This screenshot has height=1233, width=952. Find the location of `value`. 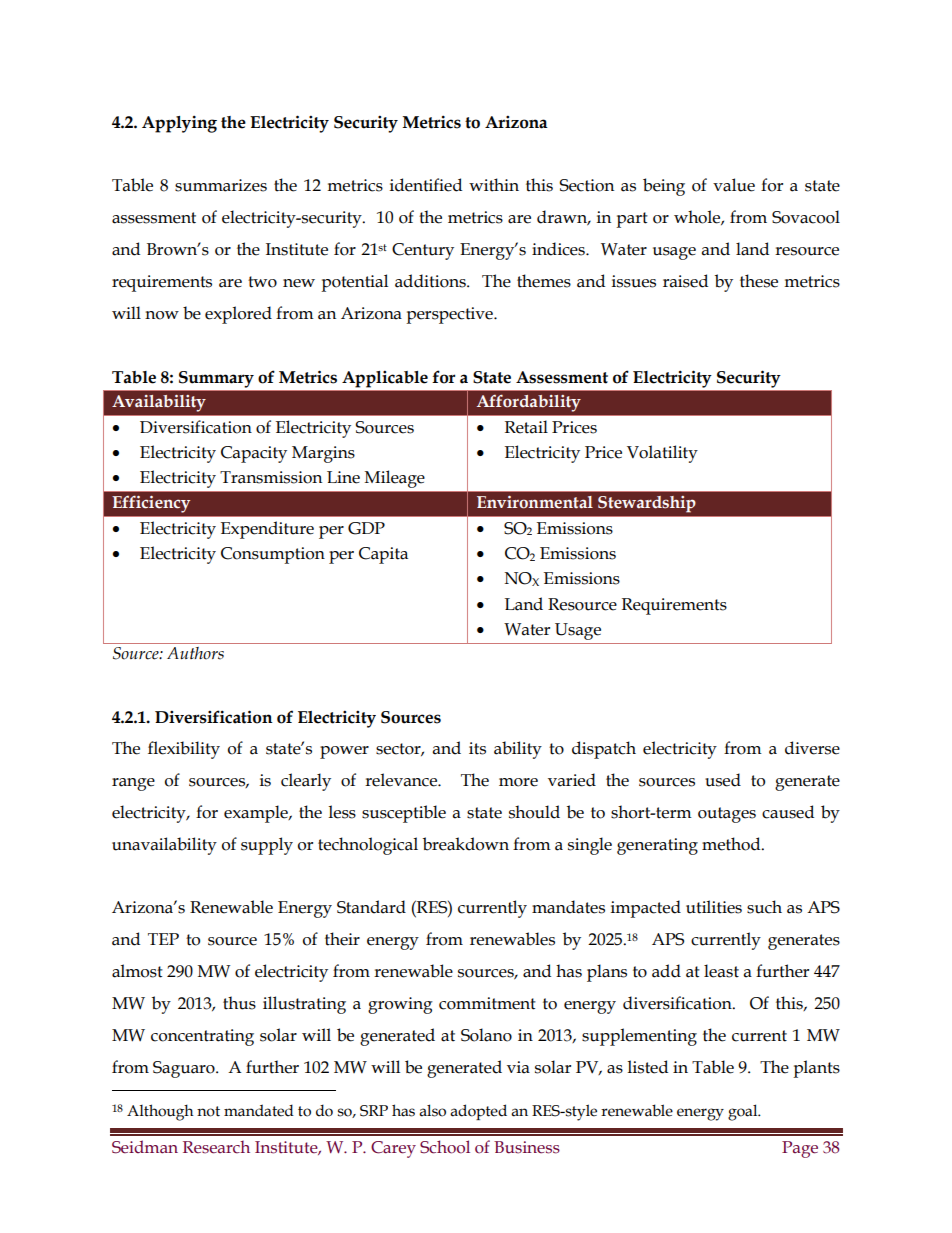

value is located at coordinates (734, 185).
